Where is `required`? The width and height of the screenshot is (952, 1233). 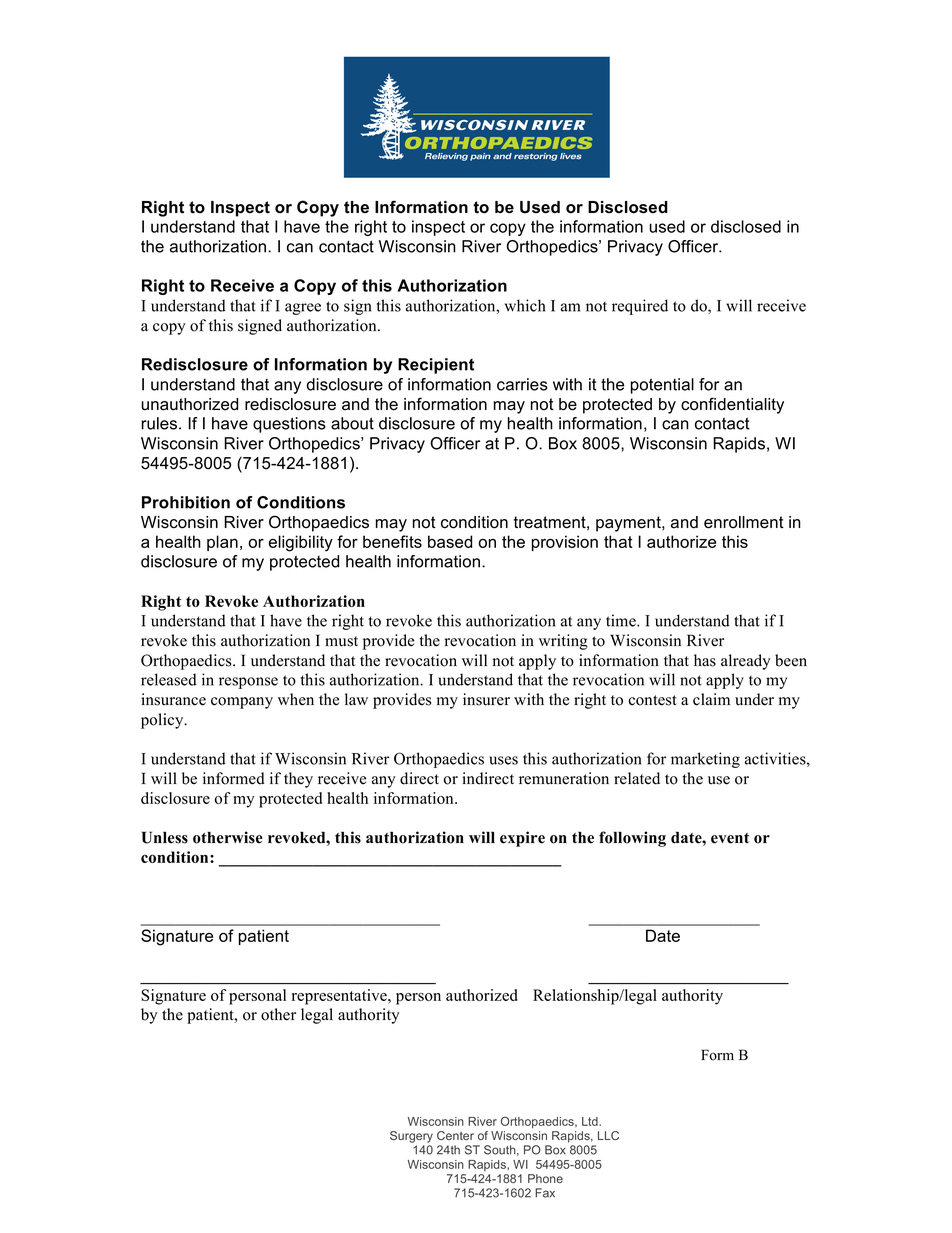 required is located at coordinates (640, 307).
